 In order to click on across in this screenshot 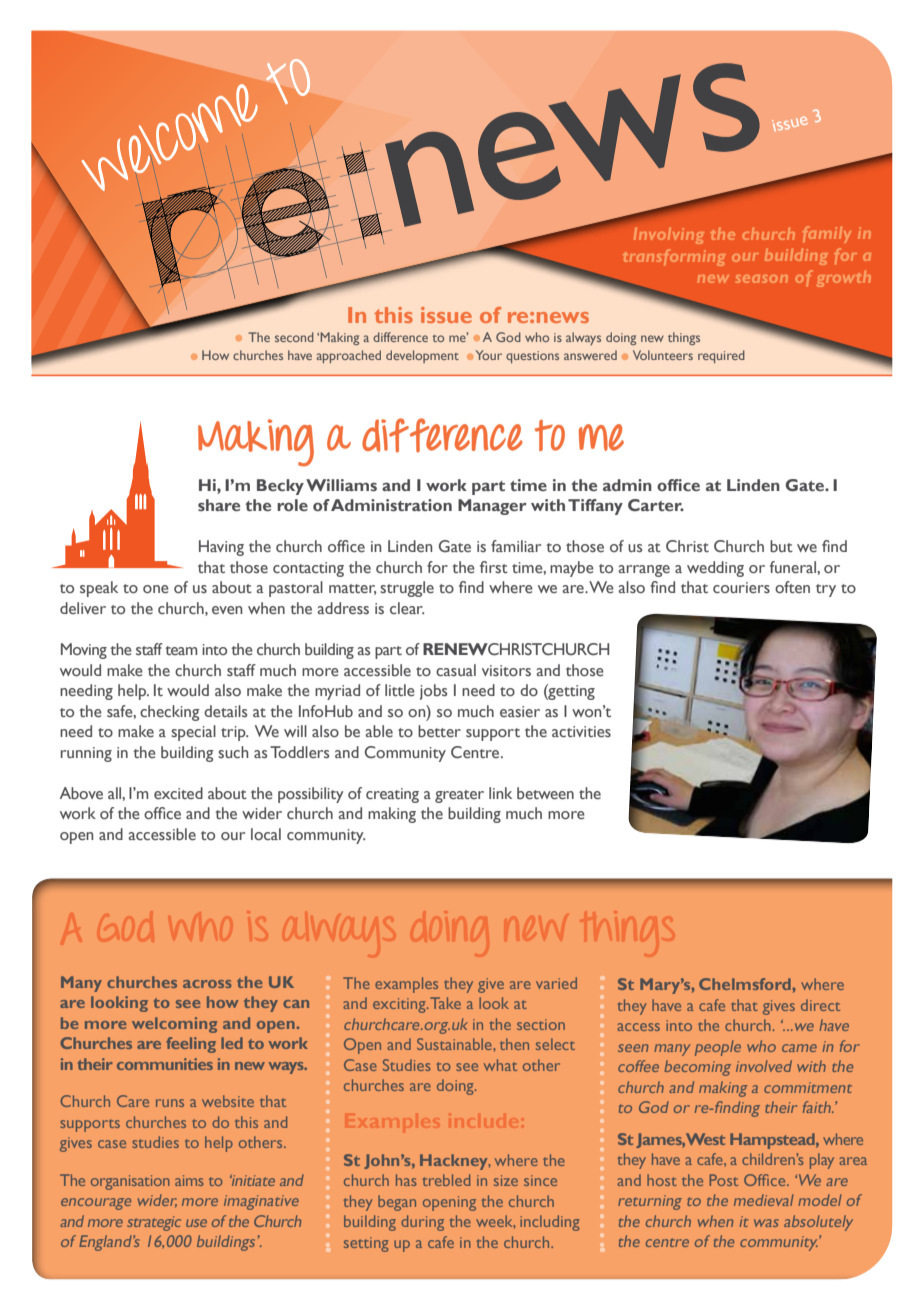, I will do `click(207, 984)`.
